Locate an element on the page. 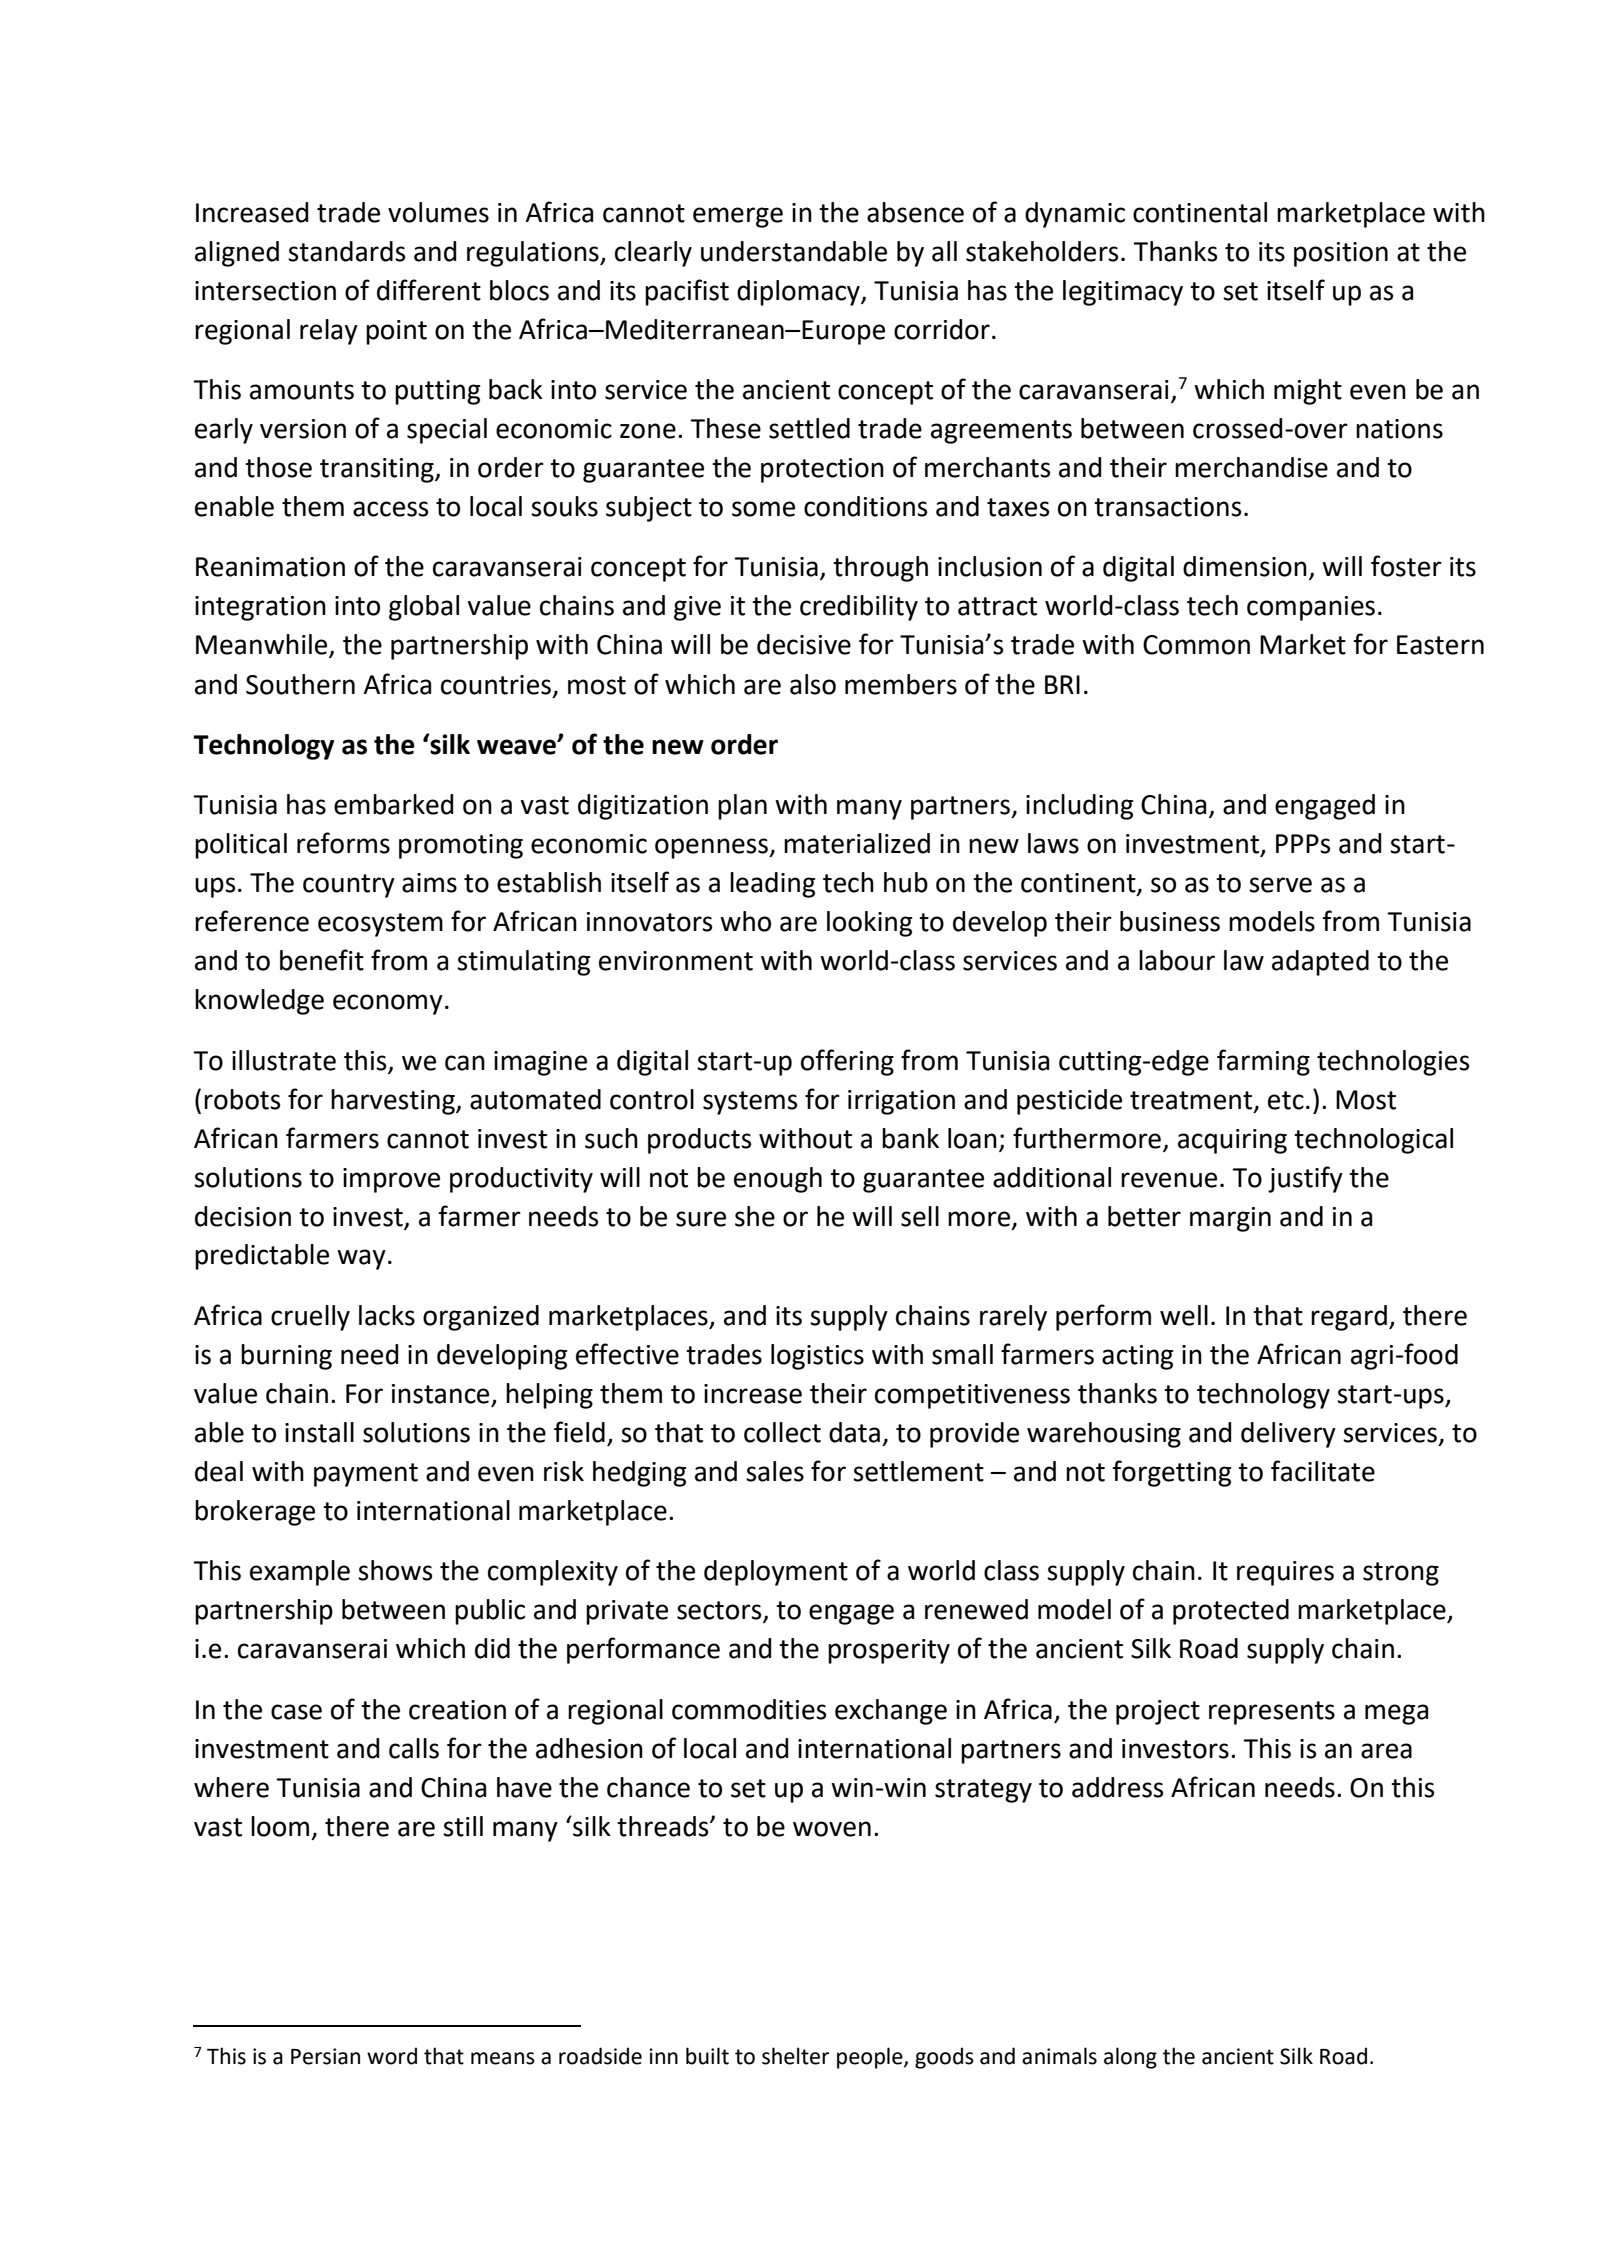 This page has height=2264, width=1601. deployment is located at coordinates (776, 1573).
